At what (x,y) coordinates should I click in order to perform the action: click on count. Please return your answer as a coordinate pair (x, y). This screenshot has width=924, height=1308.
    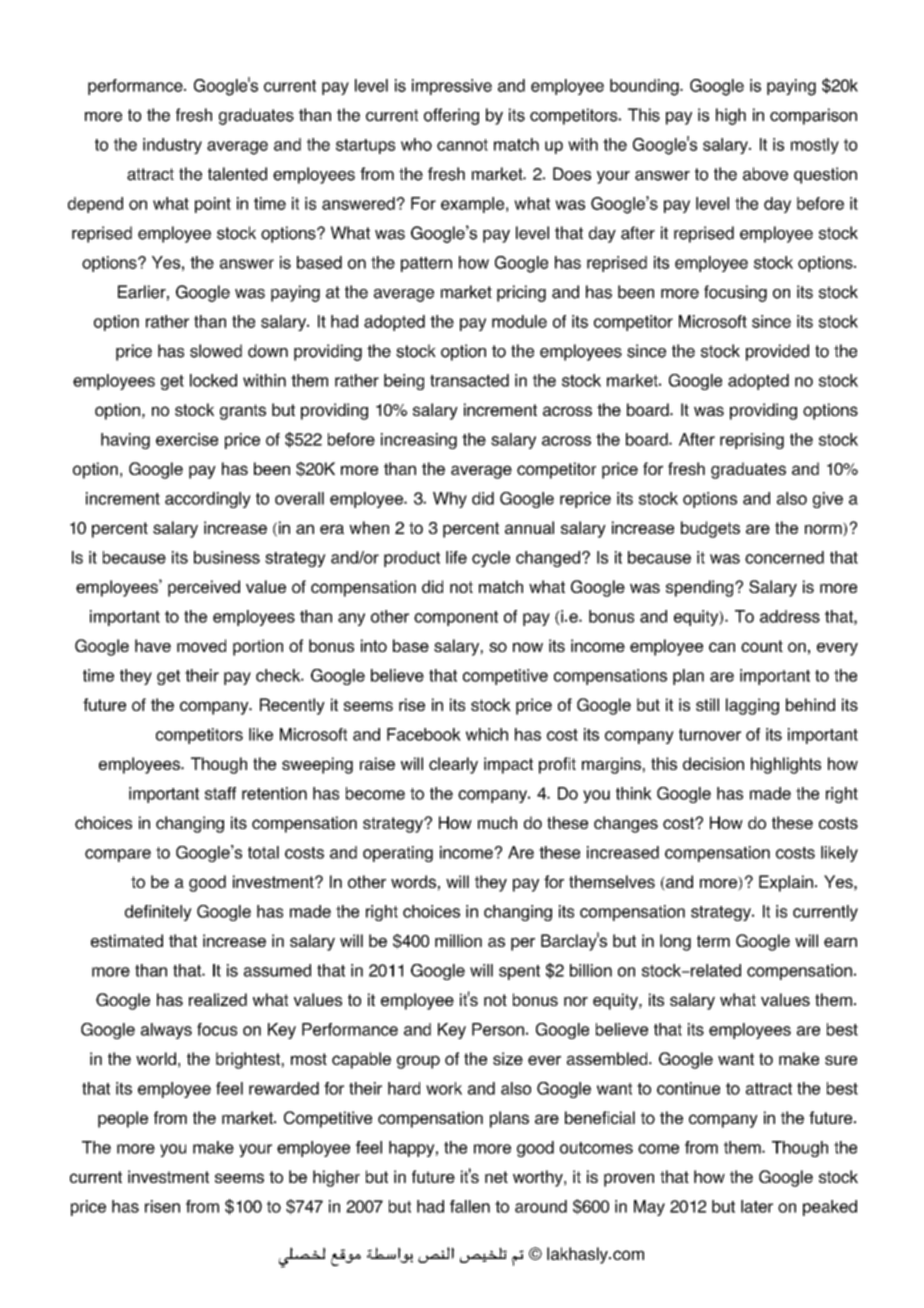
    Looking at the image, I should click on (762, 646).
